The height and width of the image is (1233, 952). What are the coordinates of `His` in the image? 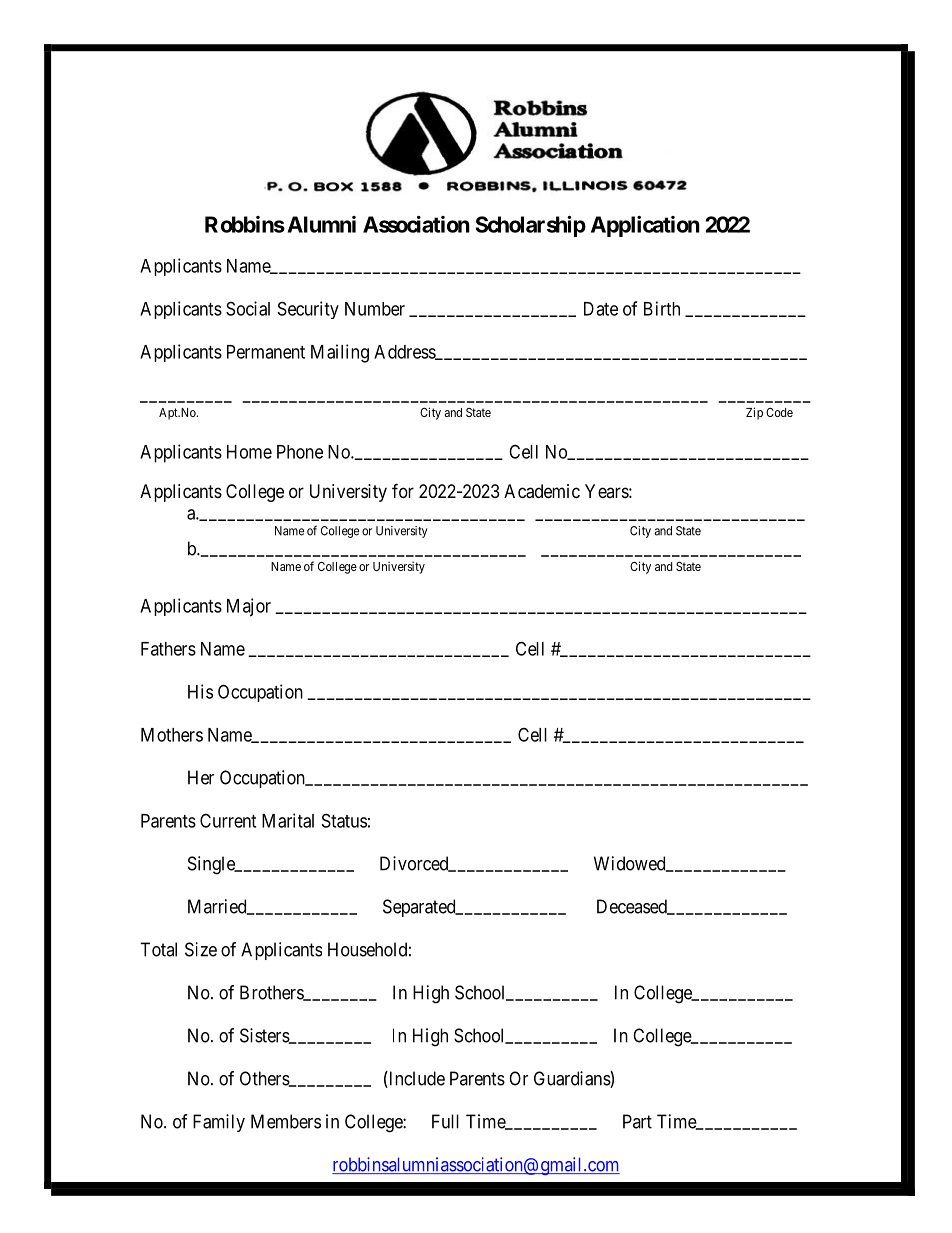 It's located at (200, 691).
